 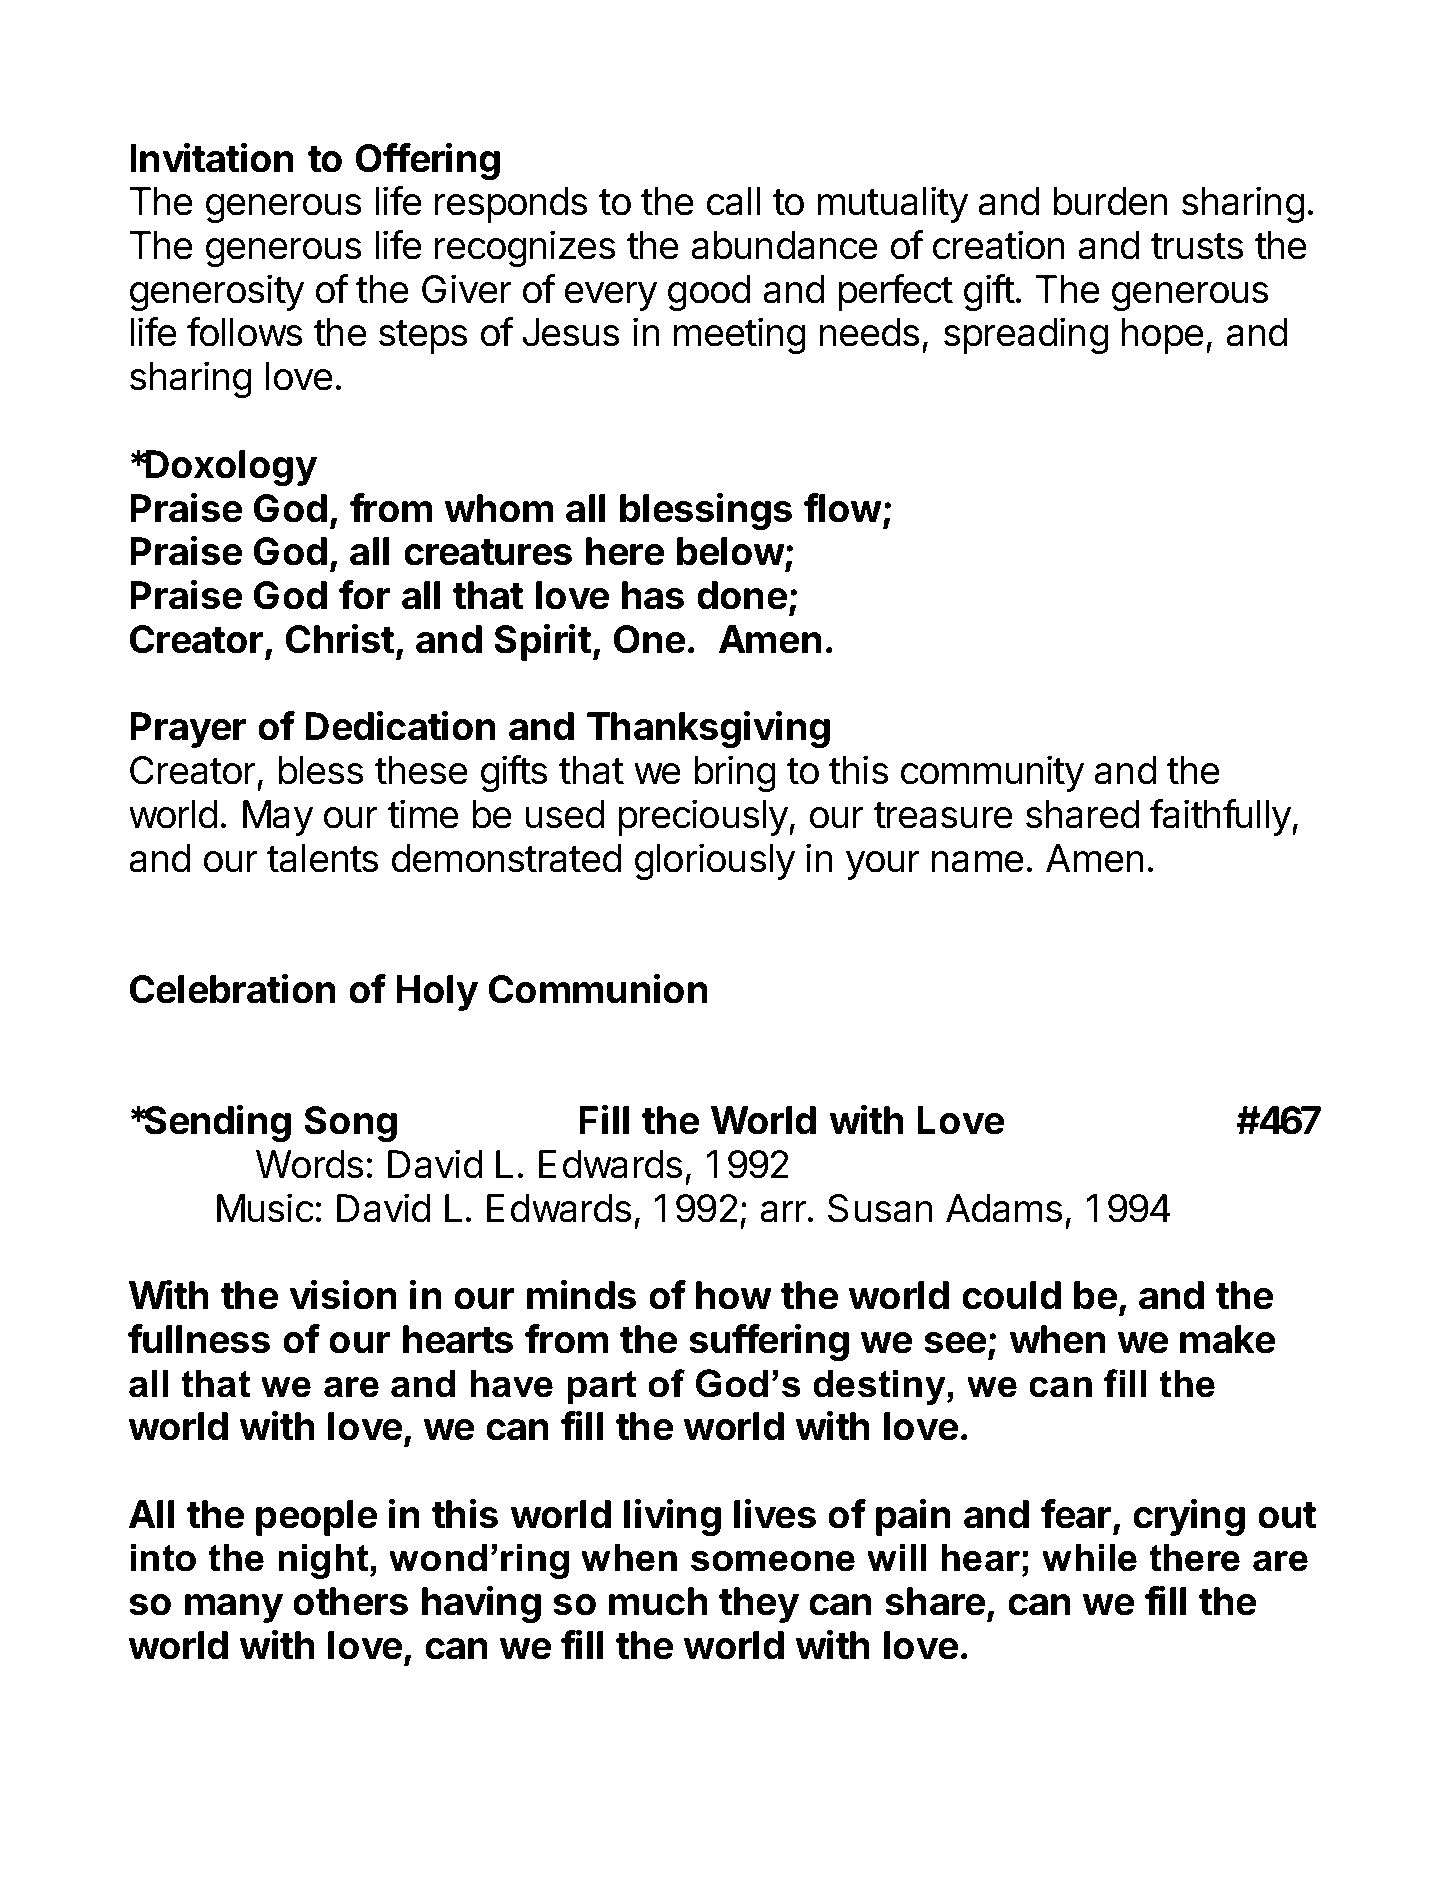 What do you see at coordinates (992, 773) in the screenshot?
I see `community` at bounding box center [992, 773].
